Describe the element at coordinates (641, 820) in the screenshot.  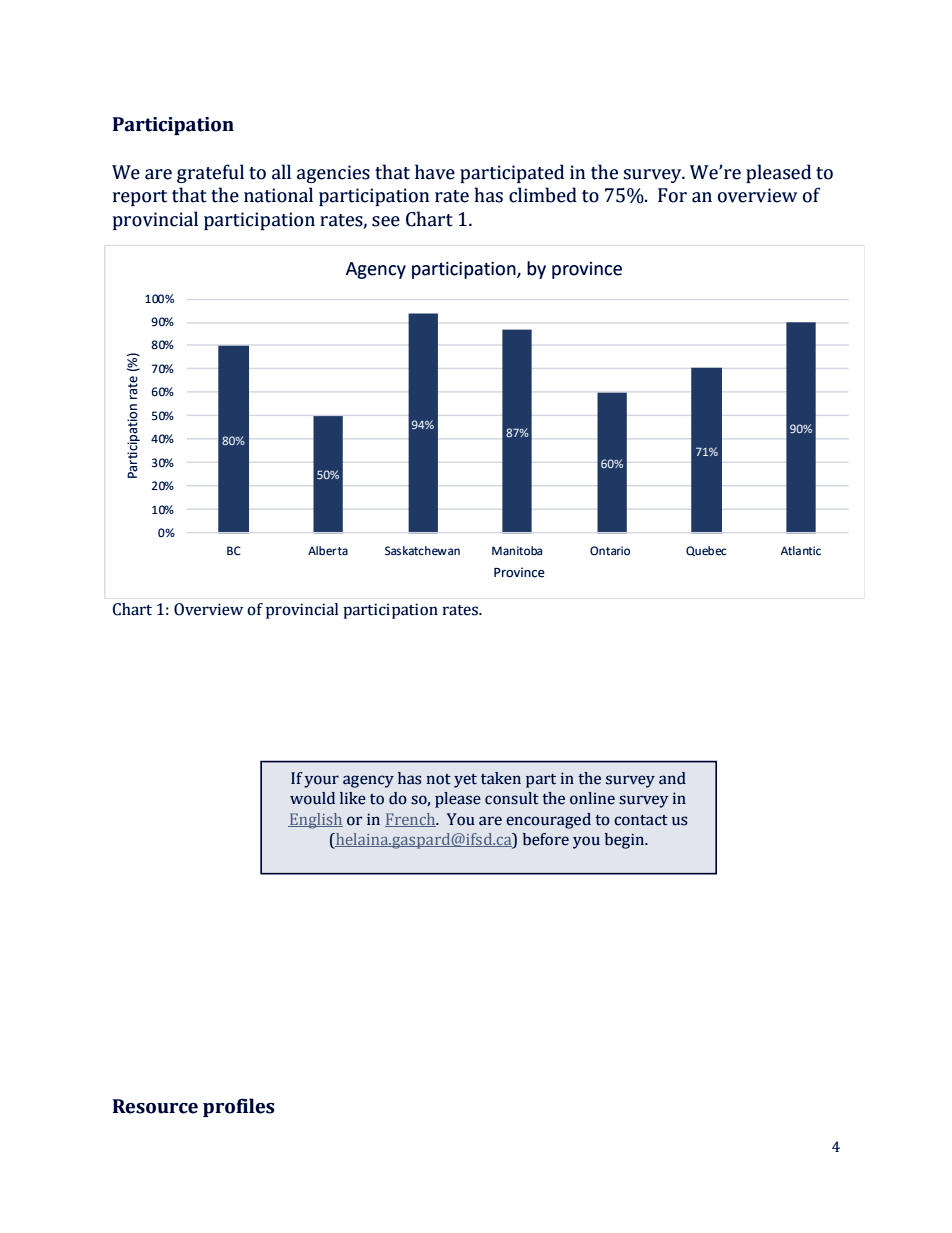
I see `contact` at that location.
